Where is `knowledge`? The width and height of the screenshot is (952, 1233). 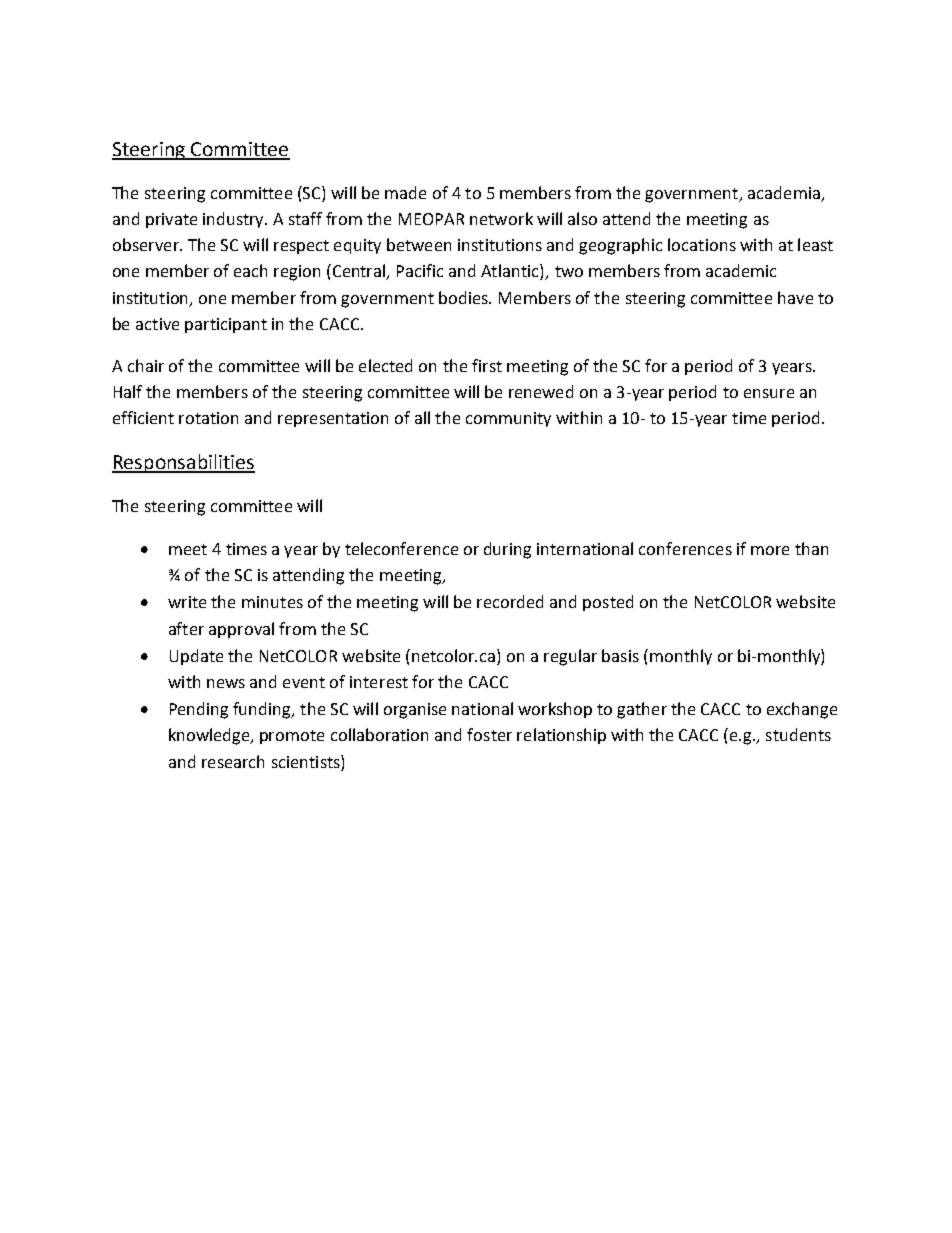
knowledge is located at coordinates (211, 736).
